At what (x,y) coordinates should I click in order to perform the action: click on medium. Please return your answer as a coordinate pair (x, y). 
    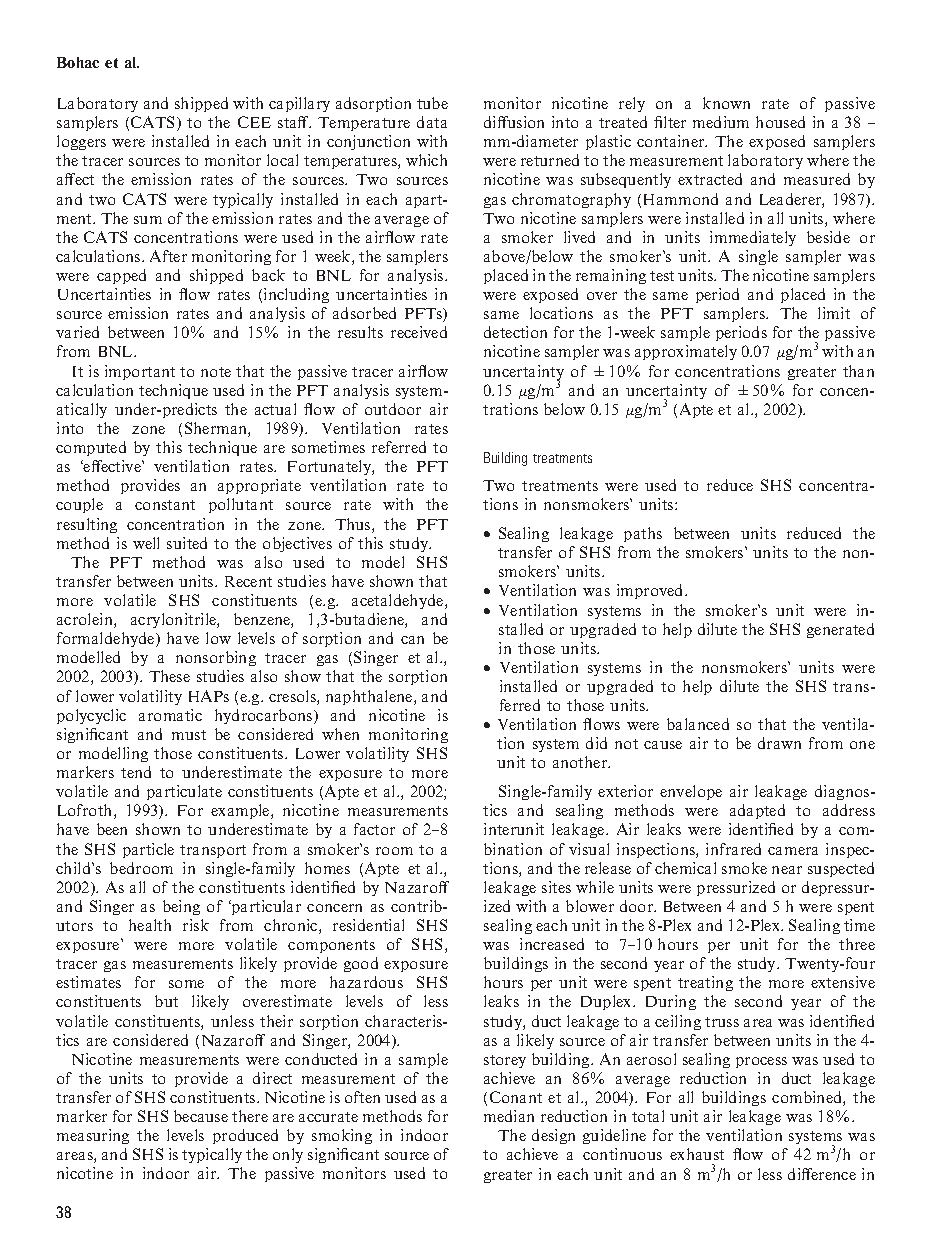
    Looking at the image, I should click on (721, 122).
